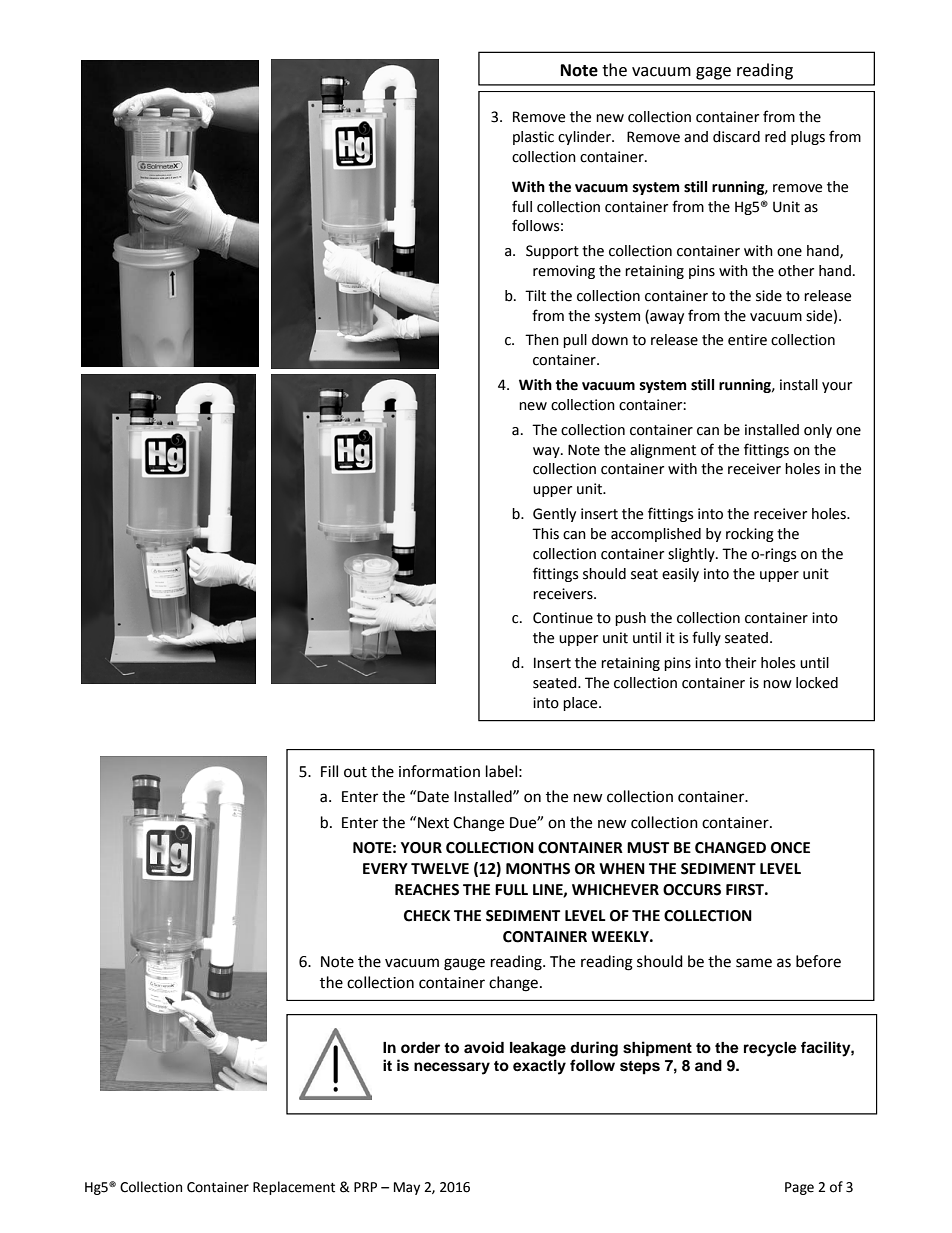 Image resolution: width=952 pixels, height=1233 pixels. Describe the element at coordinates (775, 137) in the screenshot. I see `red` at that location.
